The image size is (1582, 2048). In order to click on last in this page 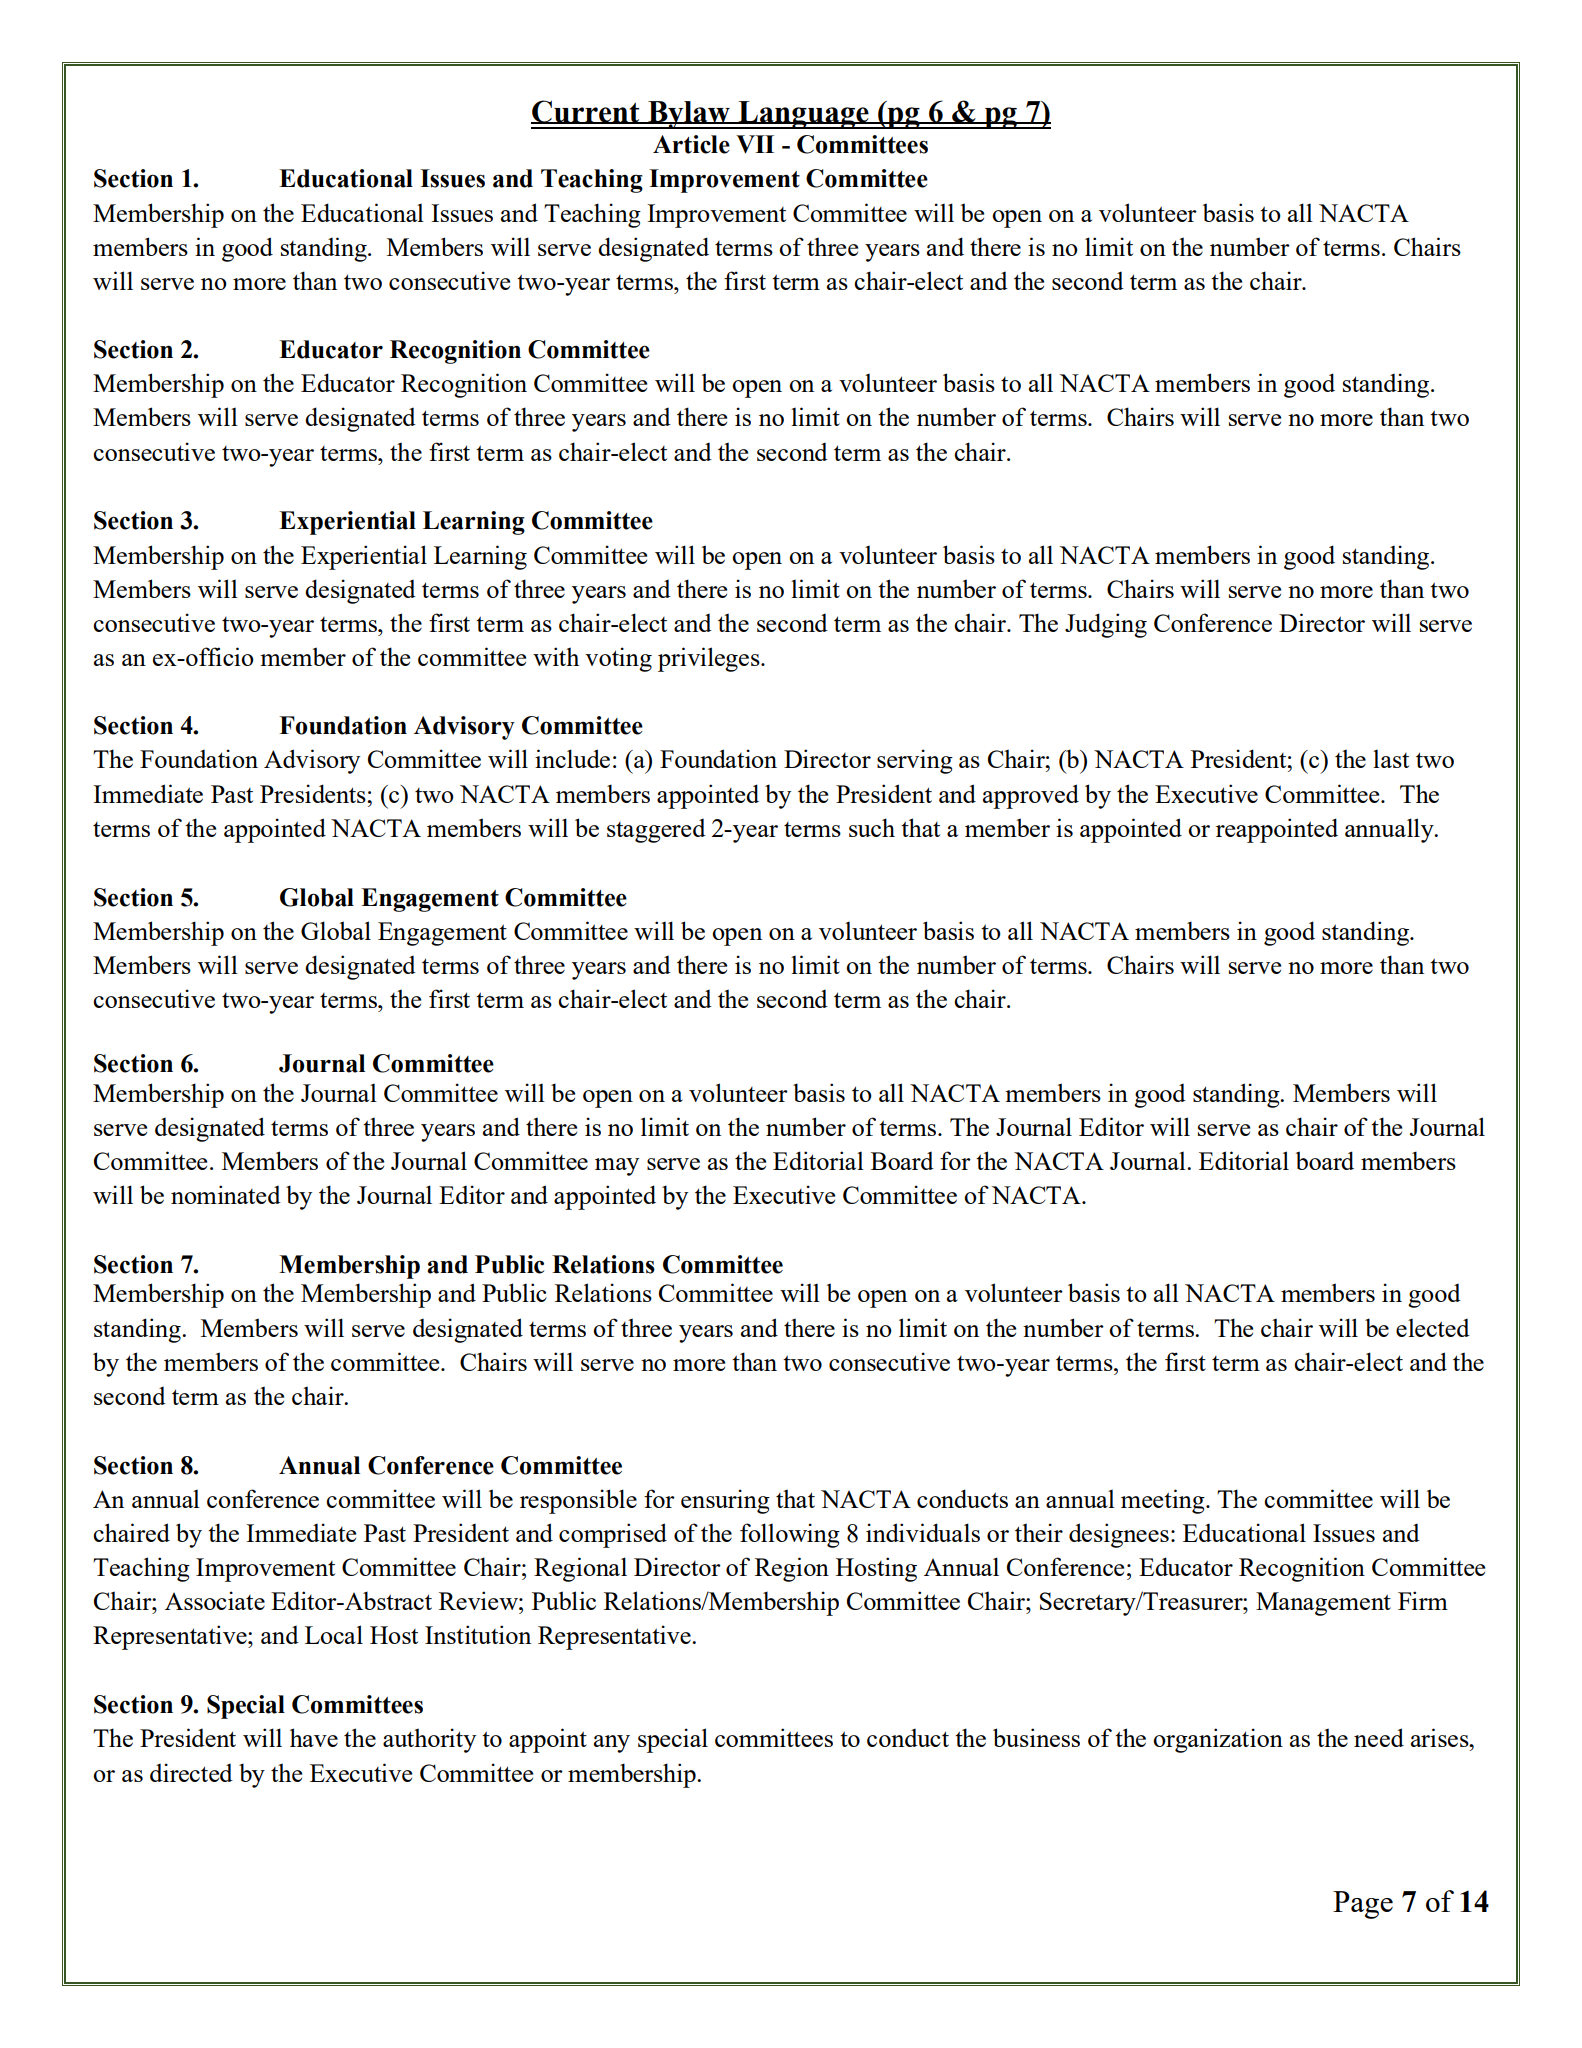, I will do `click(1391, 759)`.
